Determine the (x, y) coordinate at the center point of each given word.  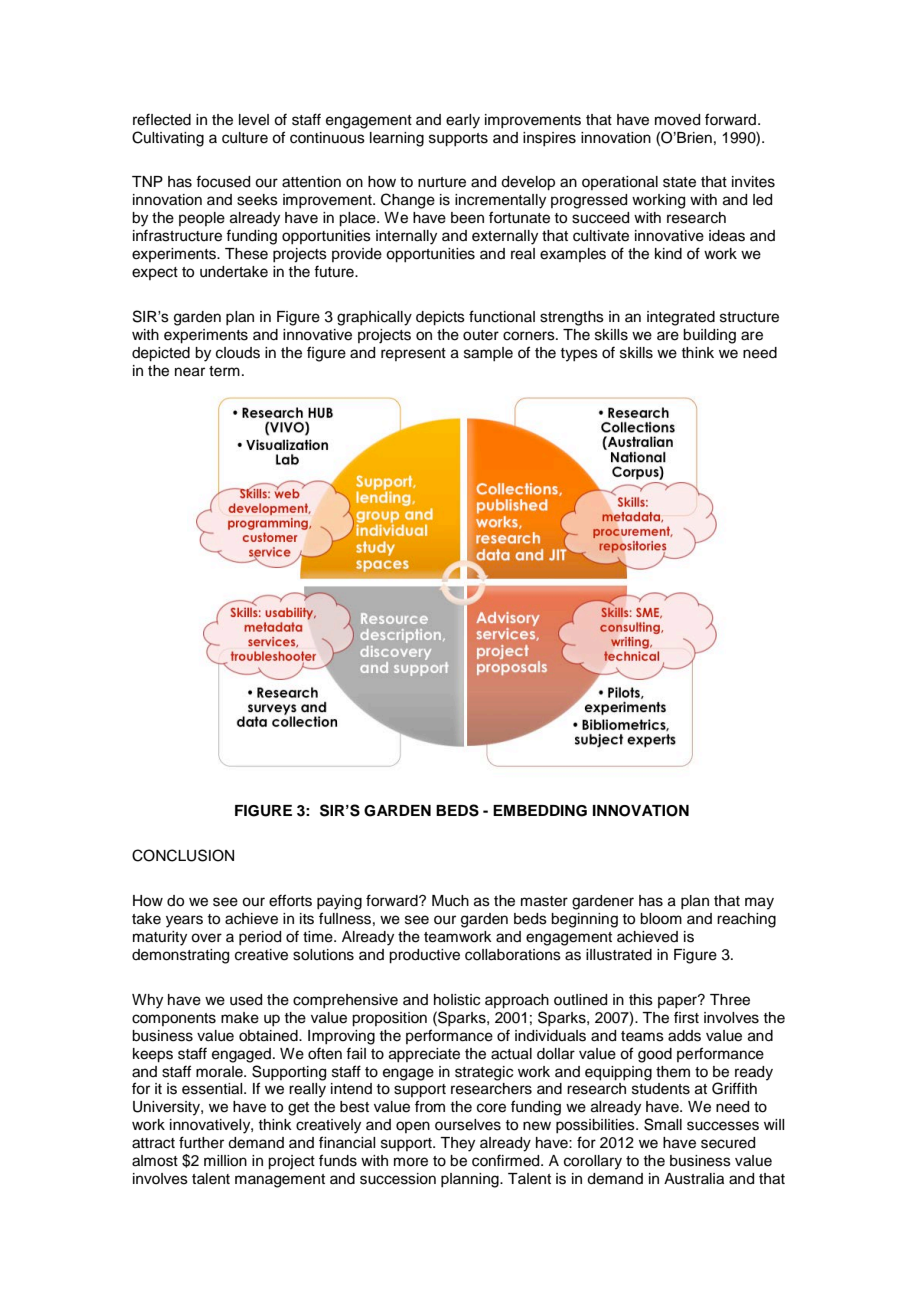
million (225, 1161)
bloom (661, 919)
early (463, 121)
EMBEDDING (540, 811)
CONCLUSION (183, 855)
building (709, 336)
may (759, 903)
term (224, 371)
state (679, 182)
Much (450, 901)
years (184, 921)
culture (245, 138)
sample (488, 354)
